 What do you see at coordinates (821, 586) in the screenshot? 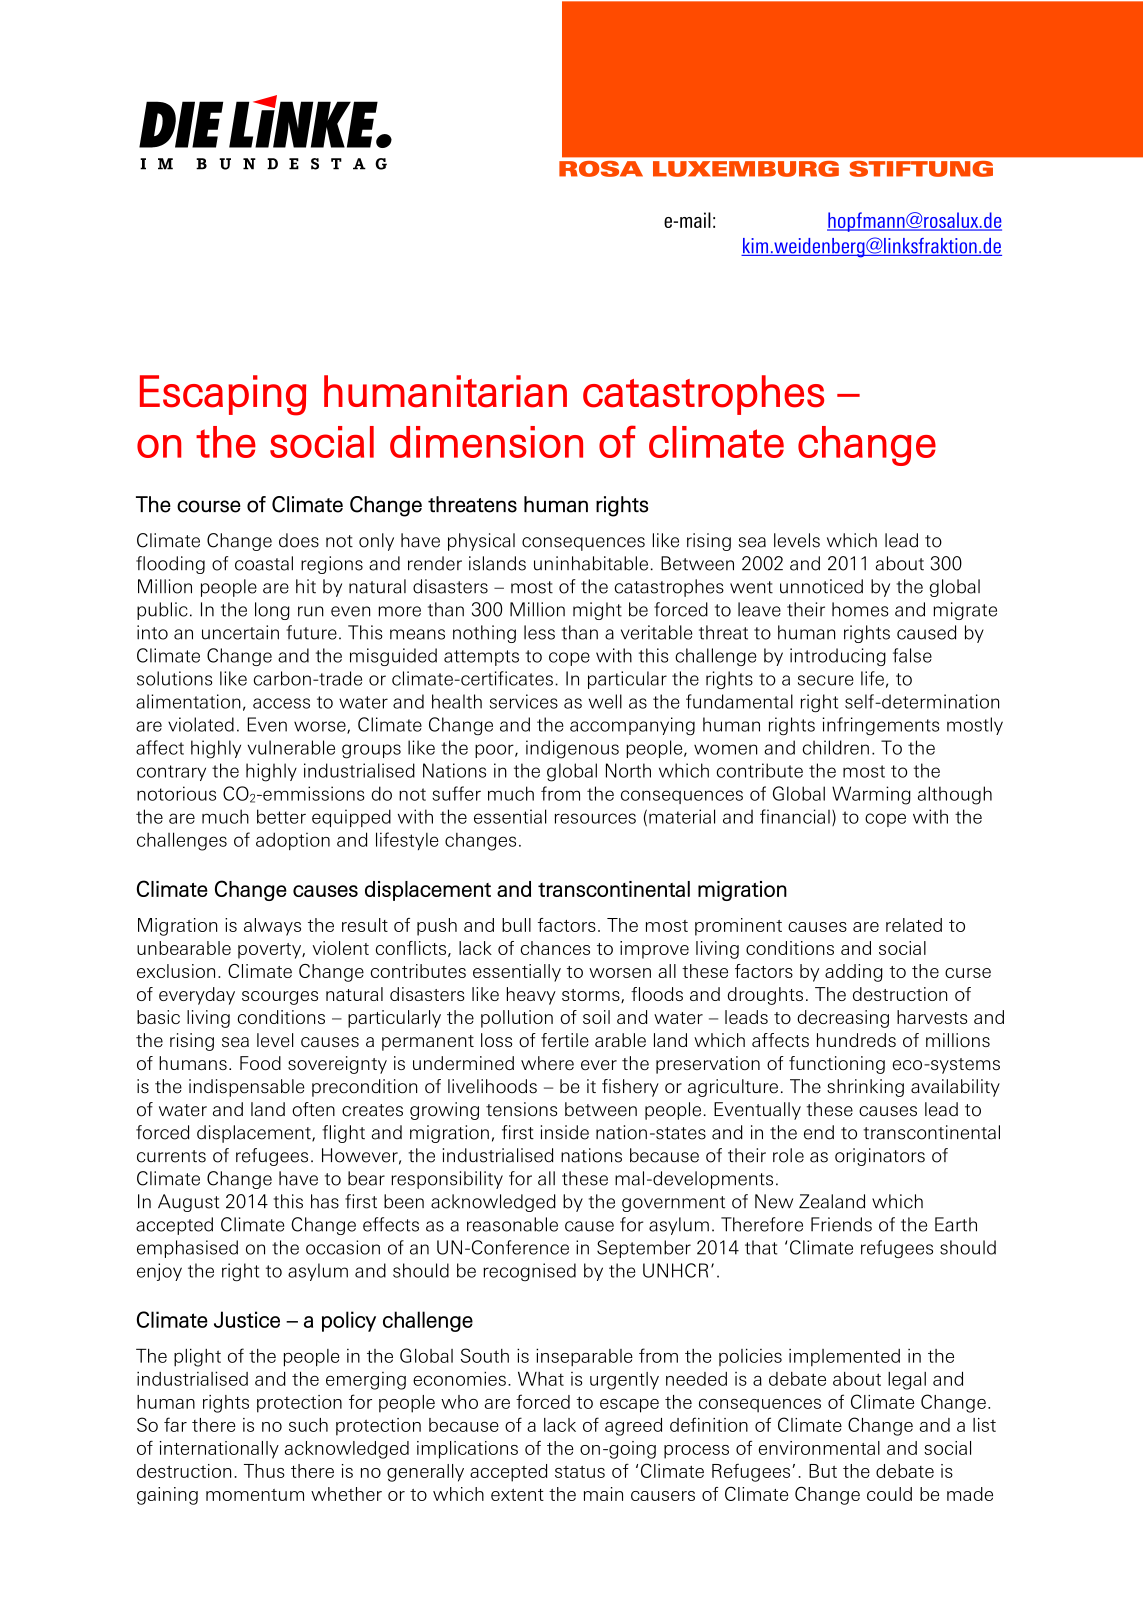
I see `unnoticed` at bounding box center [821, 586].
